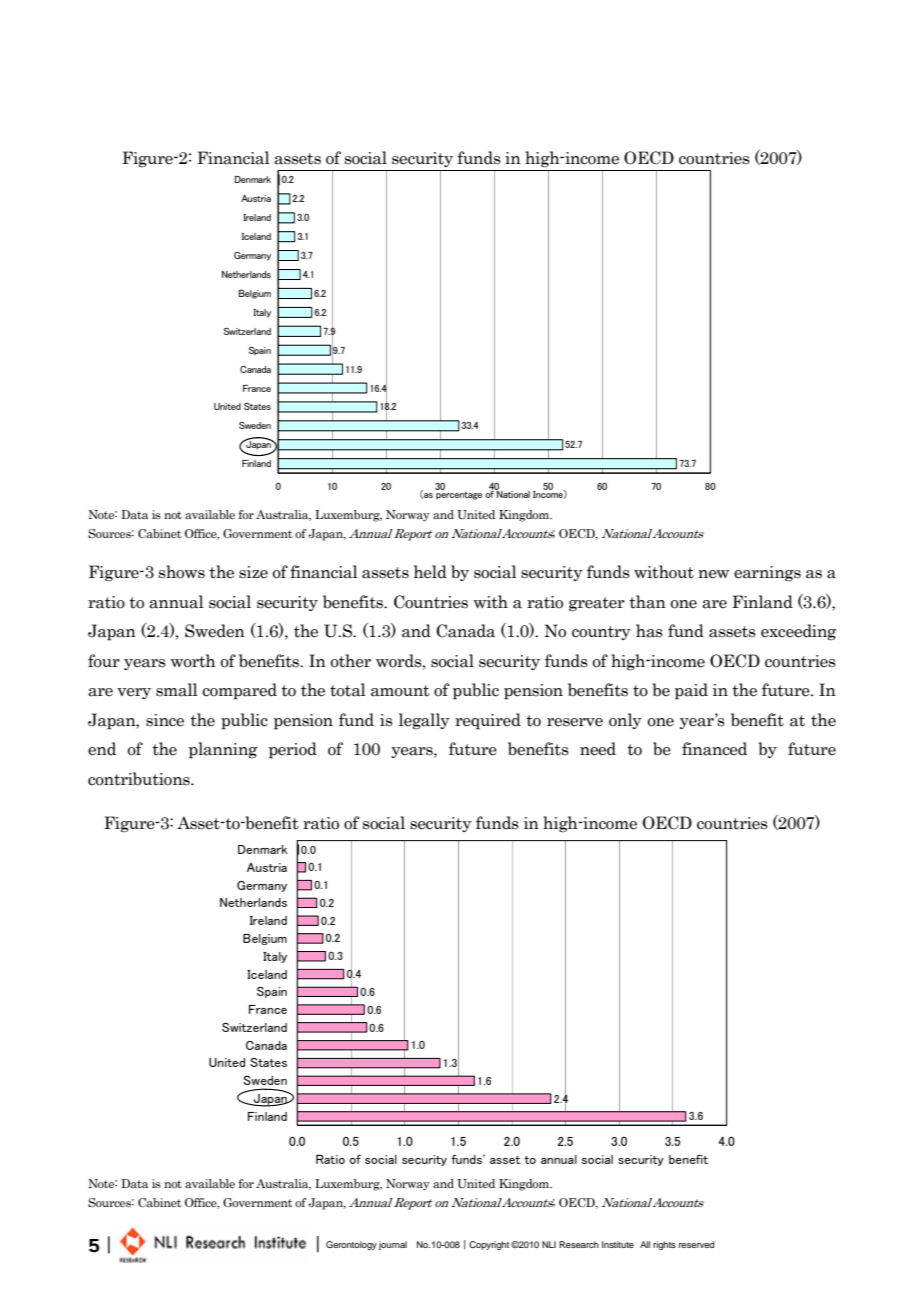 The image size is (924, 1308). What do you see at coordinates (664, 1245) in the image?
I see `rights` at bounding box center [664, 1245].
